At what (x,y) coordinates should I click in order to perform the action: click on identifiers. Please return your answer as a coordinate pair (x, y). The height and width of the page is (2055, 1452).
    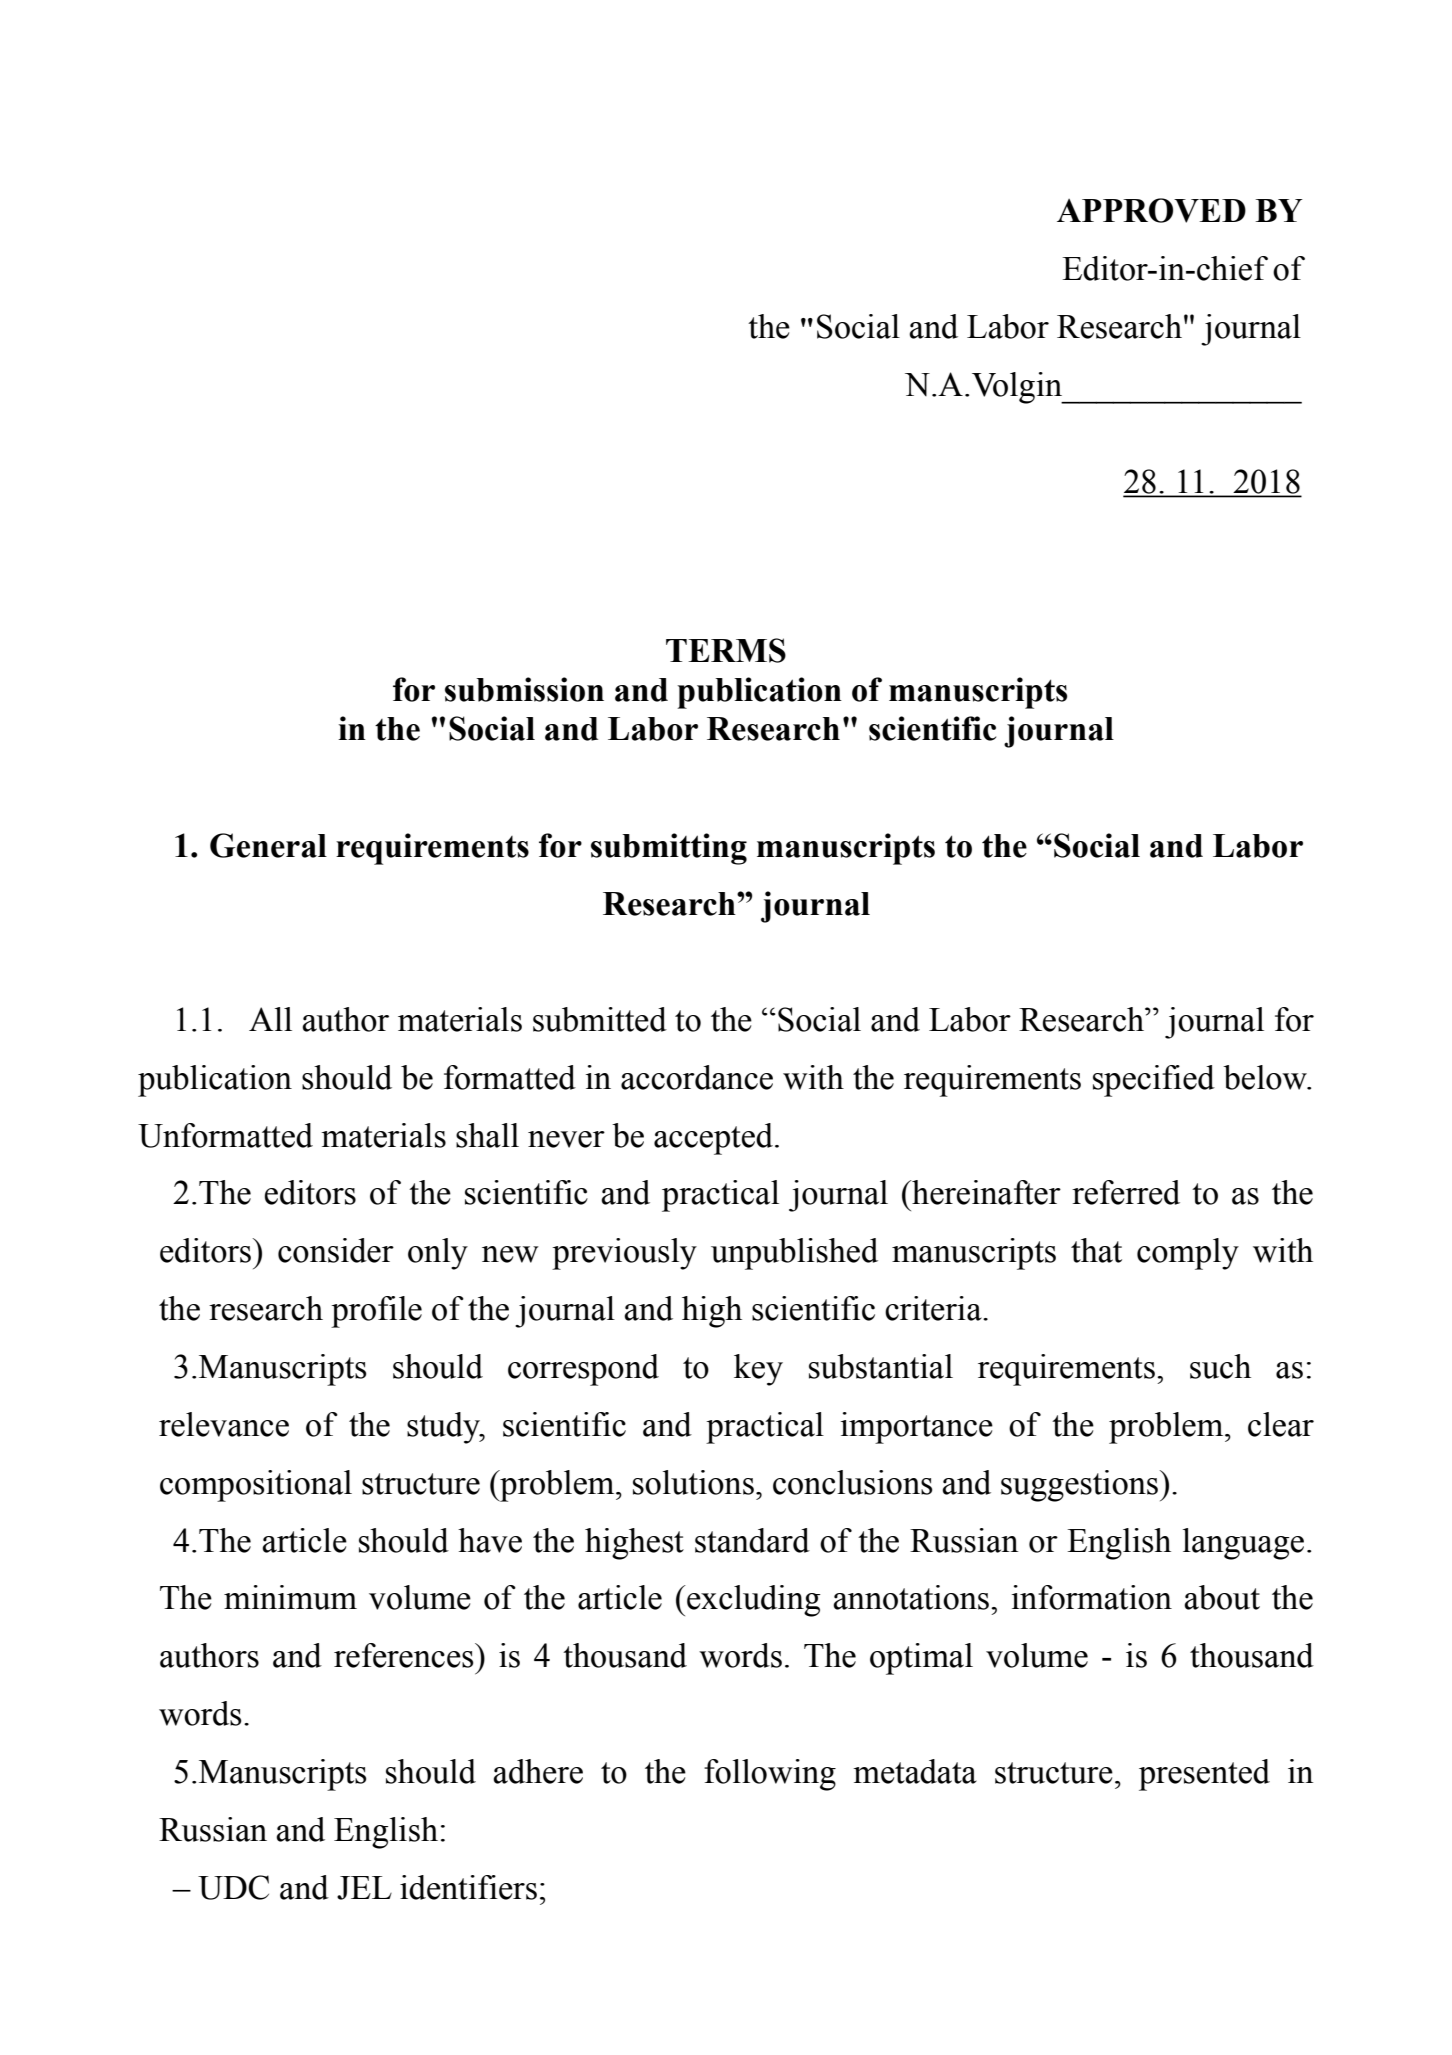
    Looking at the image, I should click on (468, 1887).
